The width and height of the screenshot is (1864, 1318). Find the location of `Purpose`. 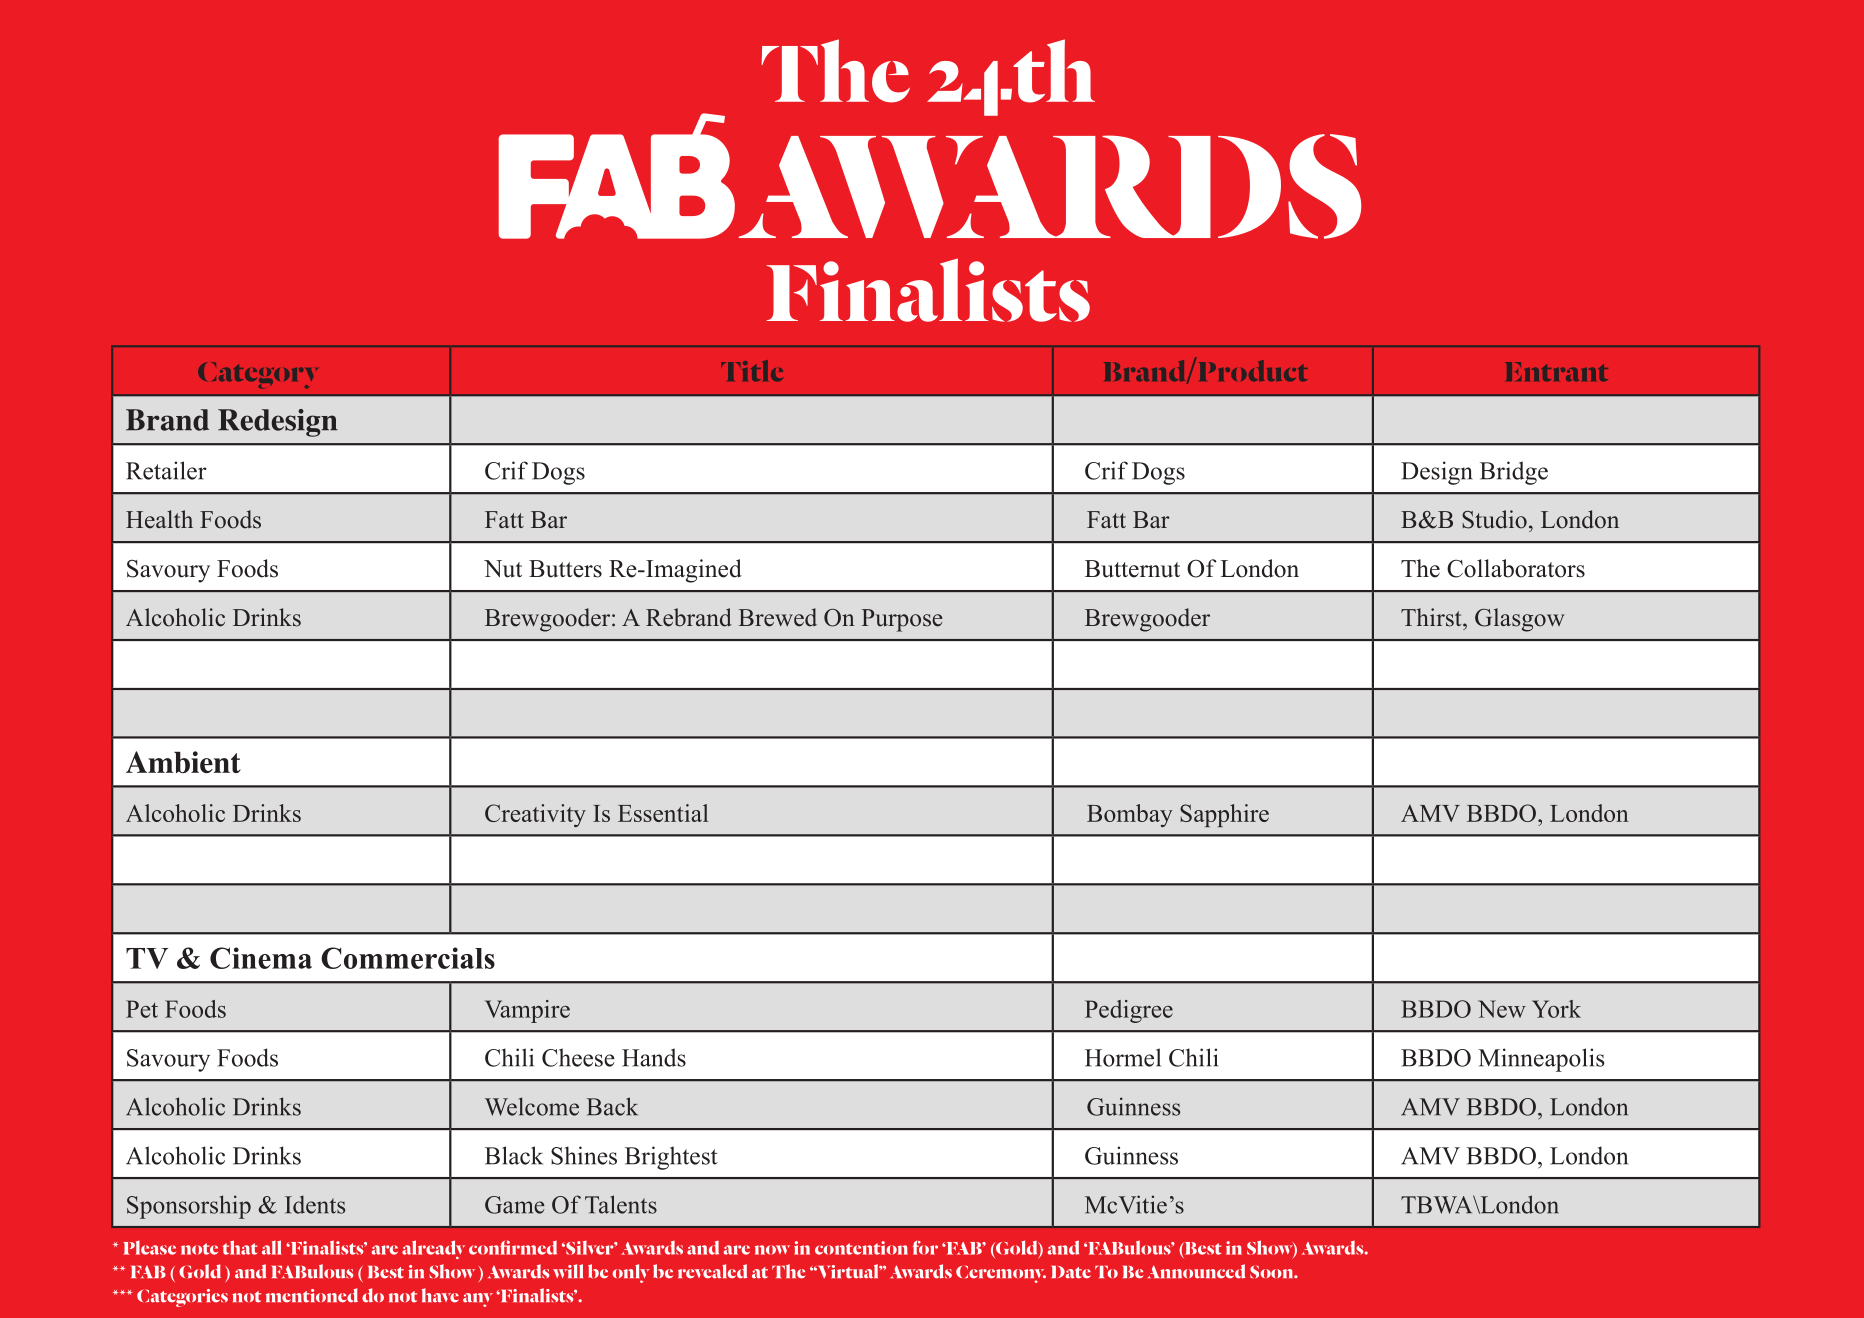

Purpose is located at coordinates (902, 620).
